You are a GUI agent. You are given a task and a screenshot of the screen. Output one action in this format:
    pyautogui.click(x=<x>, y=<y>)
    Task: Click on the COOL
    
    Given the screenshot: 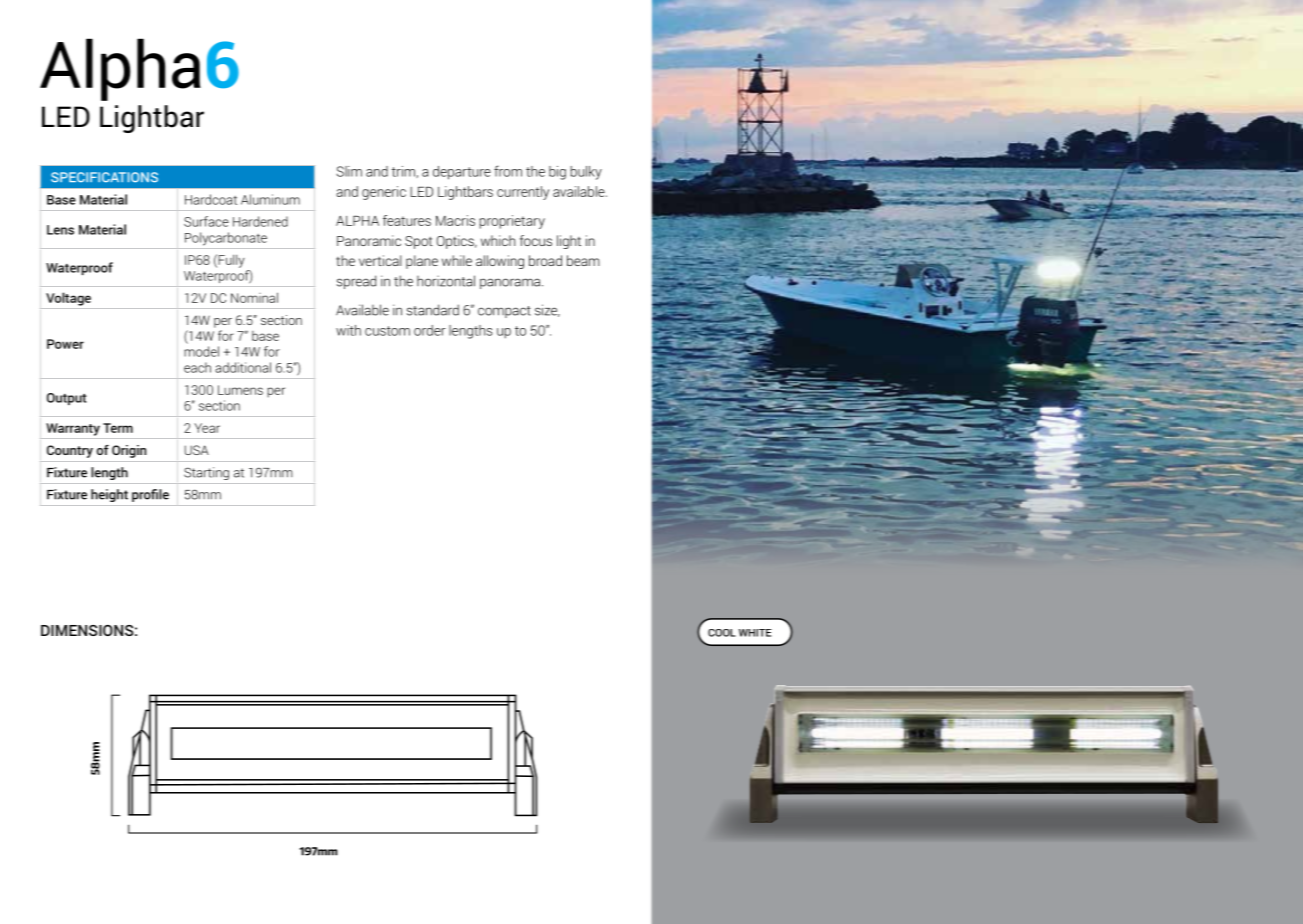 What is the action you would take?
    pyautogui.click(x=722, y=633)
